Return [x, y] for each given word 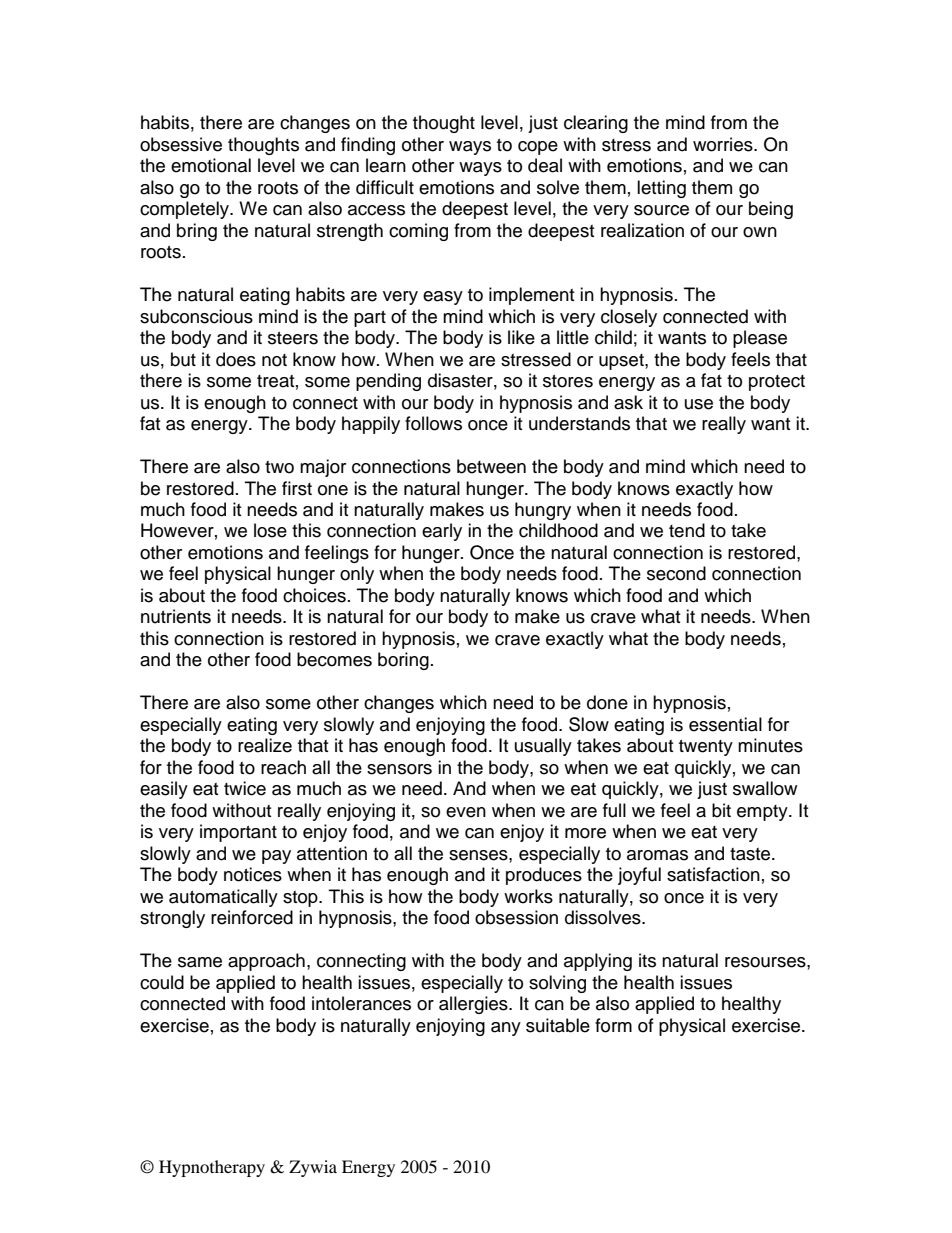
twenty [706, 748]
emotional [211, 165]
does [236, 359]
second [676, 573]
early [442, 532]
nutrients [176, 616]
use [699, 404]
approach [266, 962]
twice [245, 788]
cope [538, 148]
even [466, 812]
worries [724, 144]
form [613, 1025]
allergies [474, 1005]
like [521, 337]
